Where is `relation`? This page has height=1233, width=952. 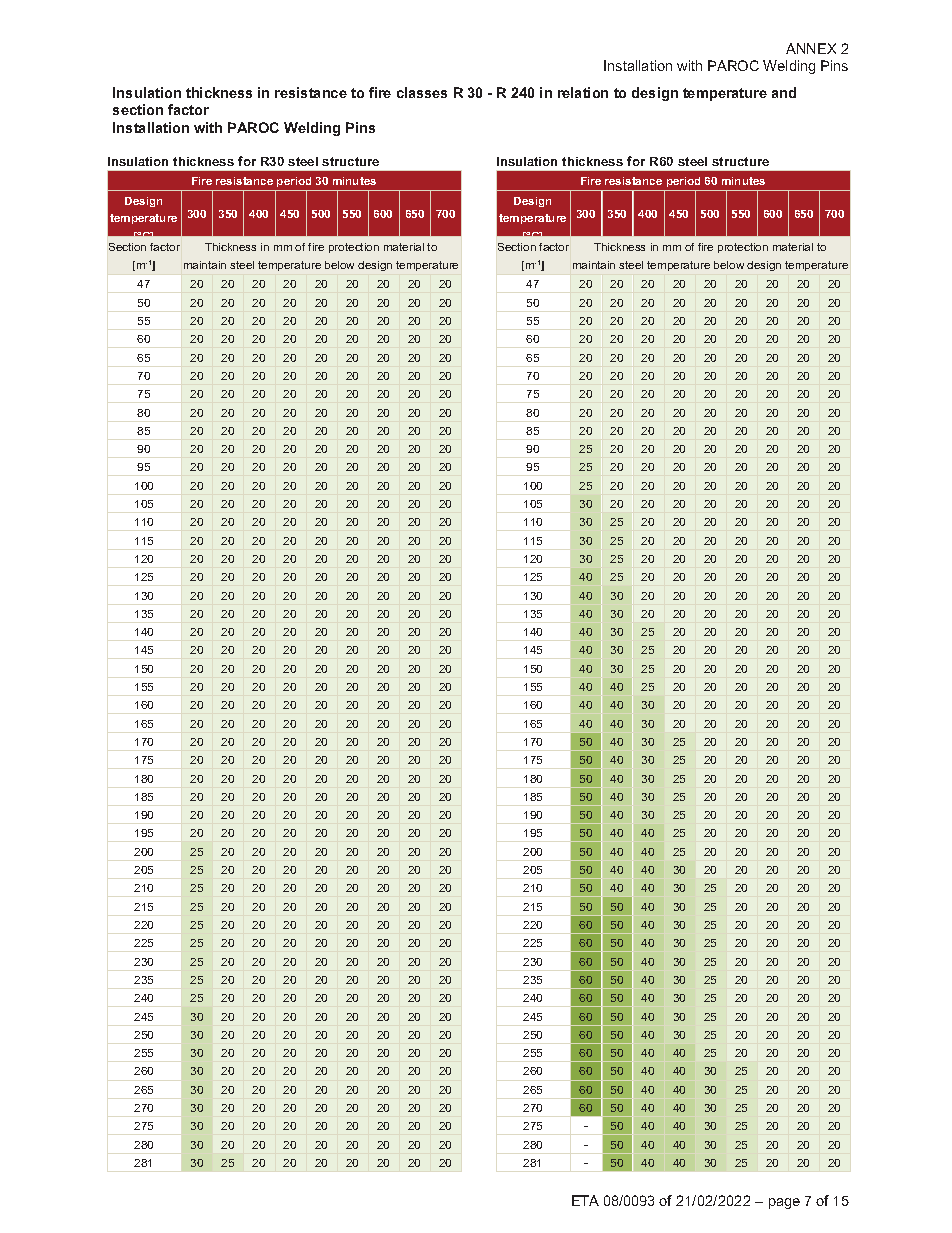 relation is located at coordinates (583, 92).
